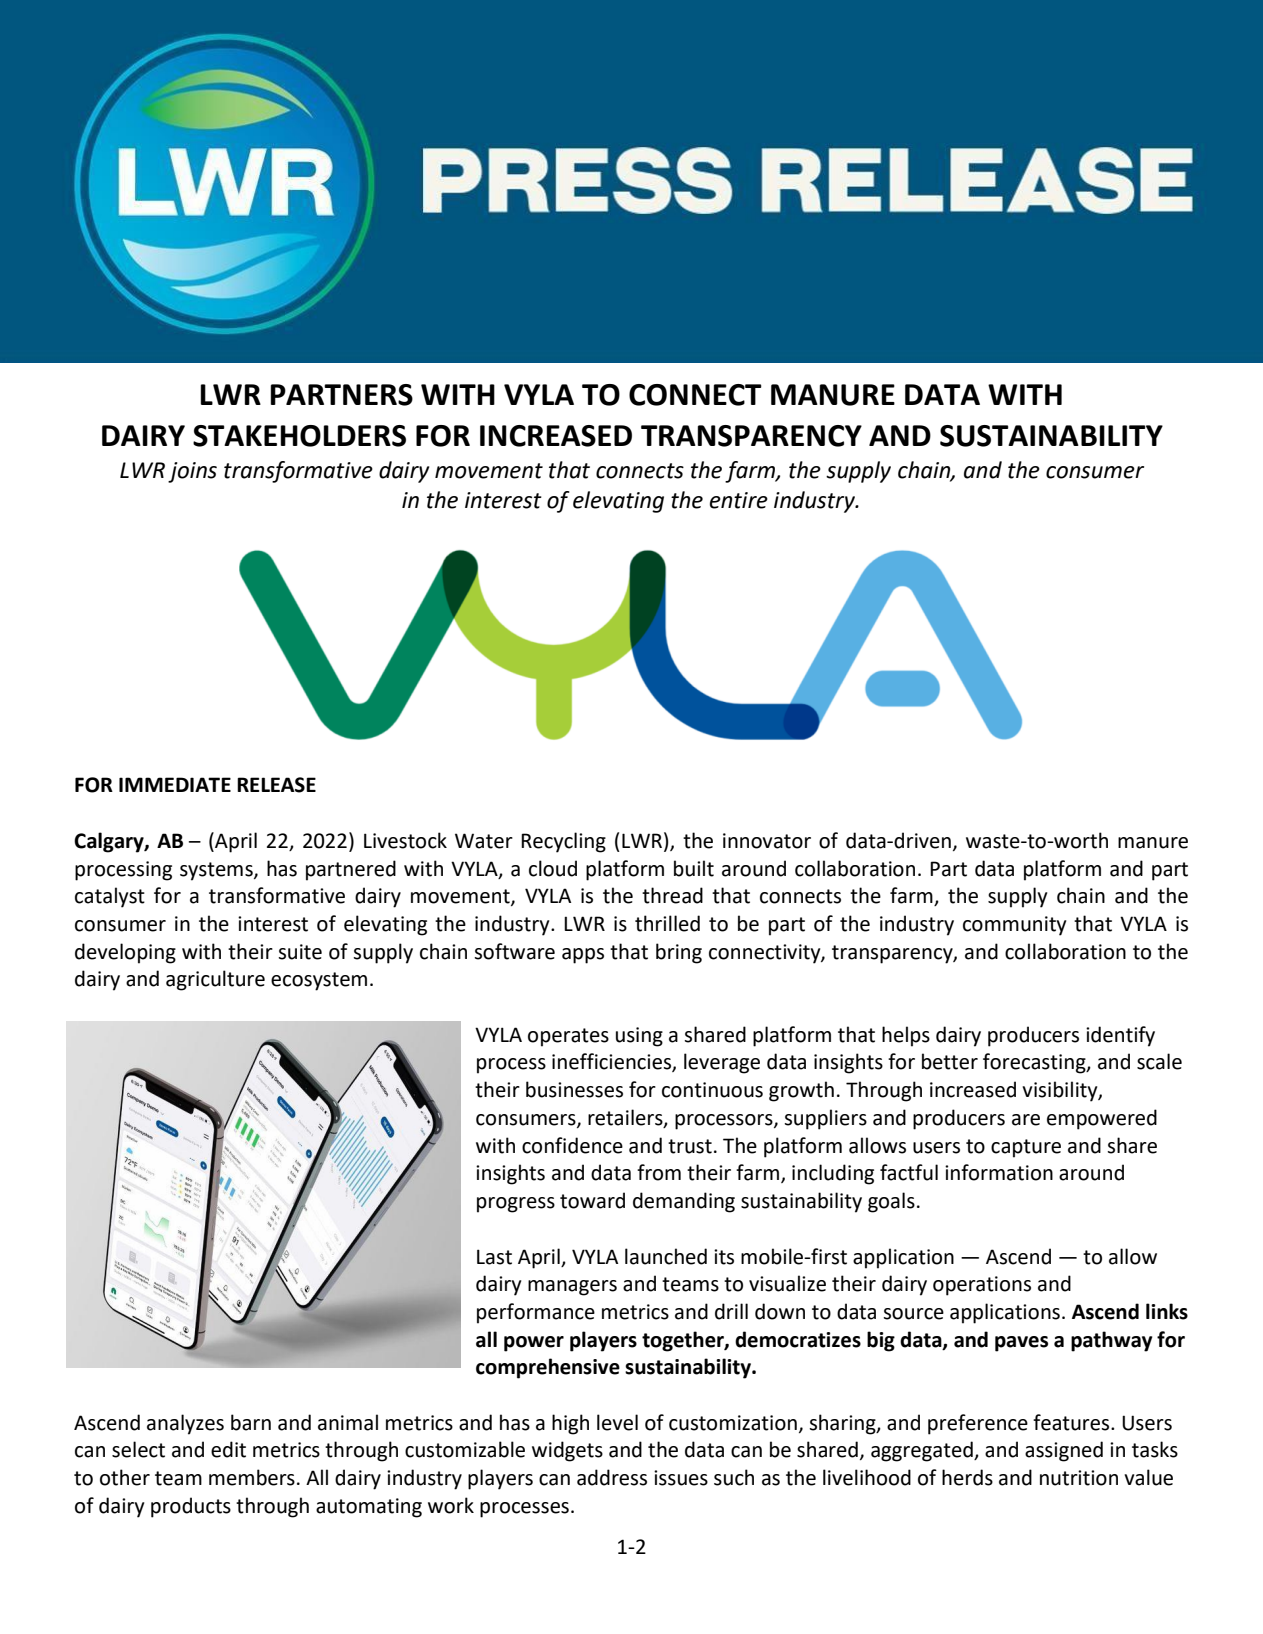  Describe the element at coordinates (192, 472) in the image. I see `joins` at that location.
